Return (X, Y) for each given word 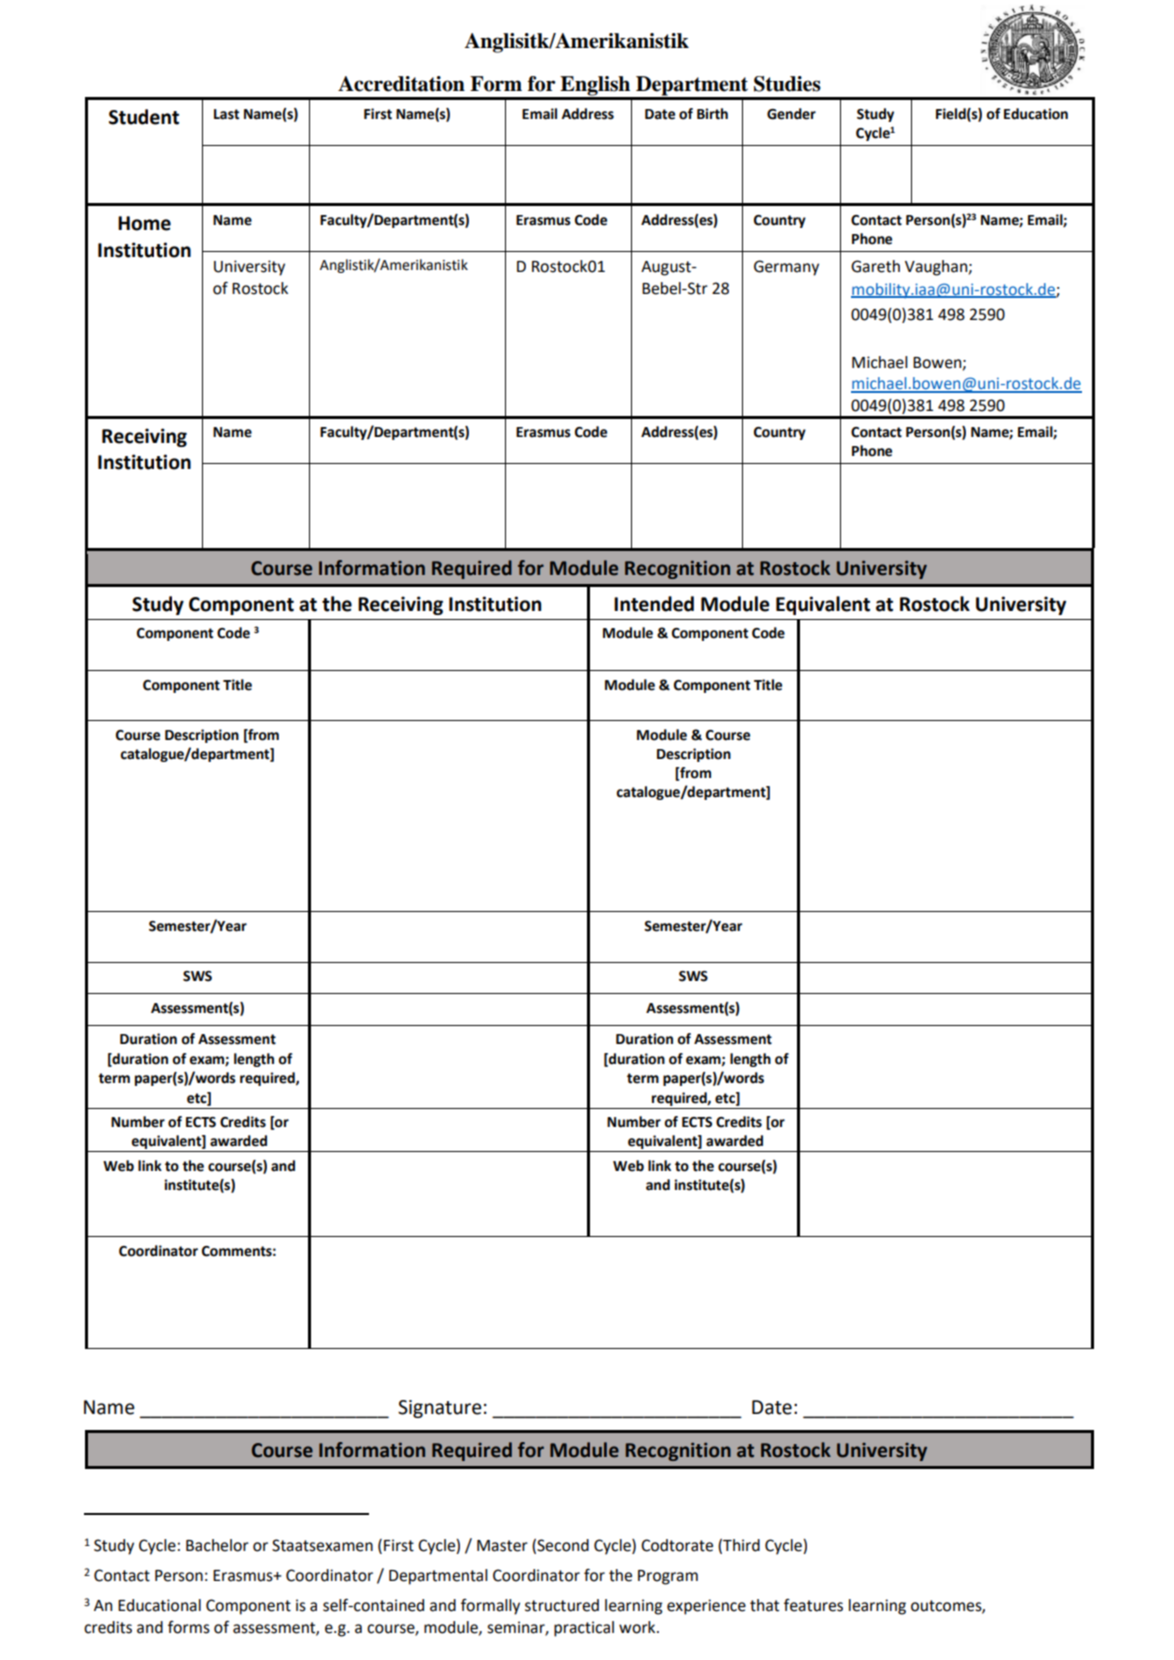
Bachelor (217, 1545)
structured (562, 1605)
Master (502, 1546)
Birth (712, 114)
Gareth (875, 266)
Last (226, 114)
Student (144, 117)
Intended (654, 604)
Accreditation (401, 84)
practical (584, 1629)
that (764, 1605)
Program (668, 1577)
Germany (786, 268)
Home (144, 223)
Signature (440, 1409)
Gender (791, 114)
